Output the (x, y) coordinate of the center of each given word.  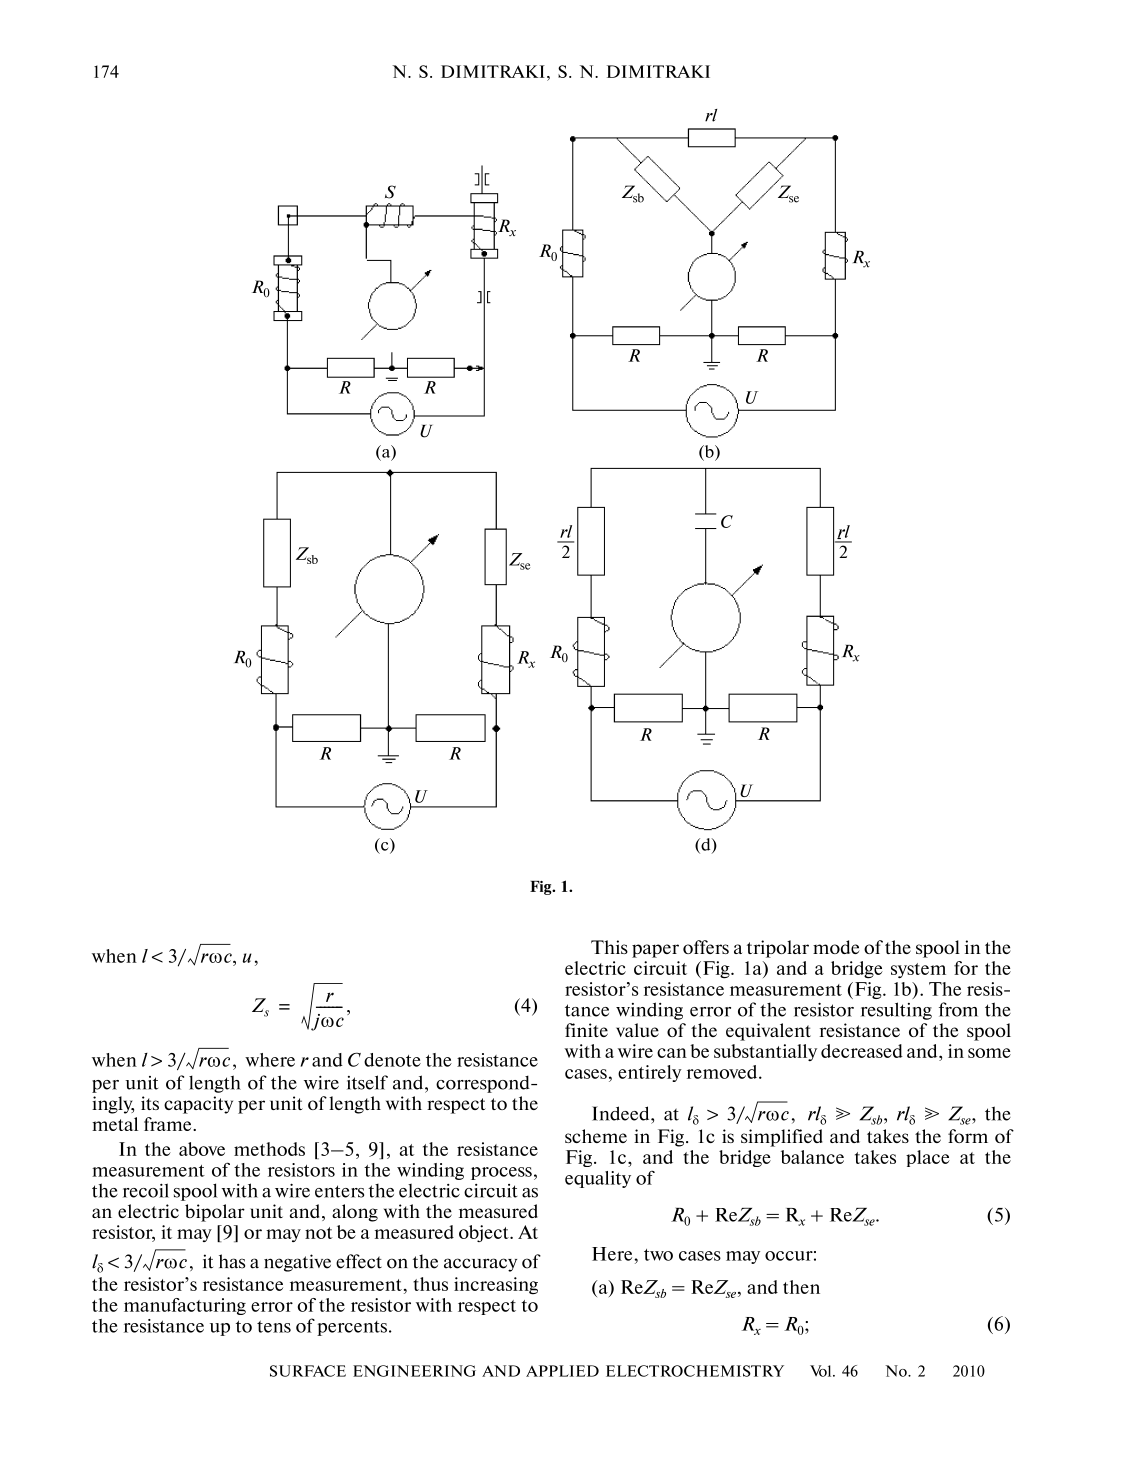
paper (655, 951)
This (609, 947)
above (202, 1149)
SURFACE (308, 1371)
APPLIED (562, 1371)
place (928, 1158)
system (918, 970)
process (501, 1173)
